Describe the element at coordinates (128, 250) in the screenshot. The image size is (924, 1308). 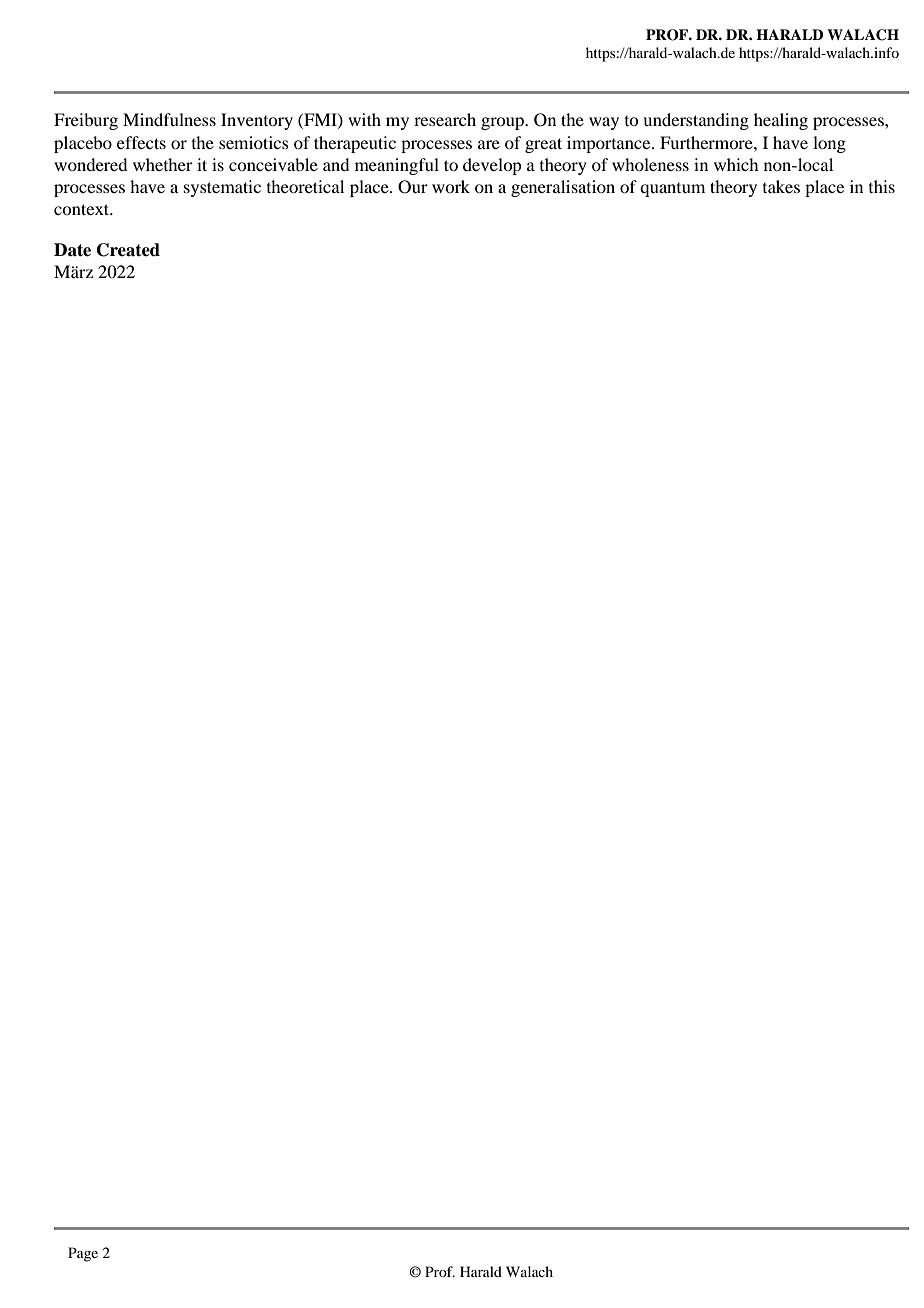
I see `Created` at that location.
